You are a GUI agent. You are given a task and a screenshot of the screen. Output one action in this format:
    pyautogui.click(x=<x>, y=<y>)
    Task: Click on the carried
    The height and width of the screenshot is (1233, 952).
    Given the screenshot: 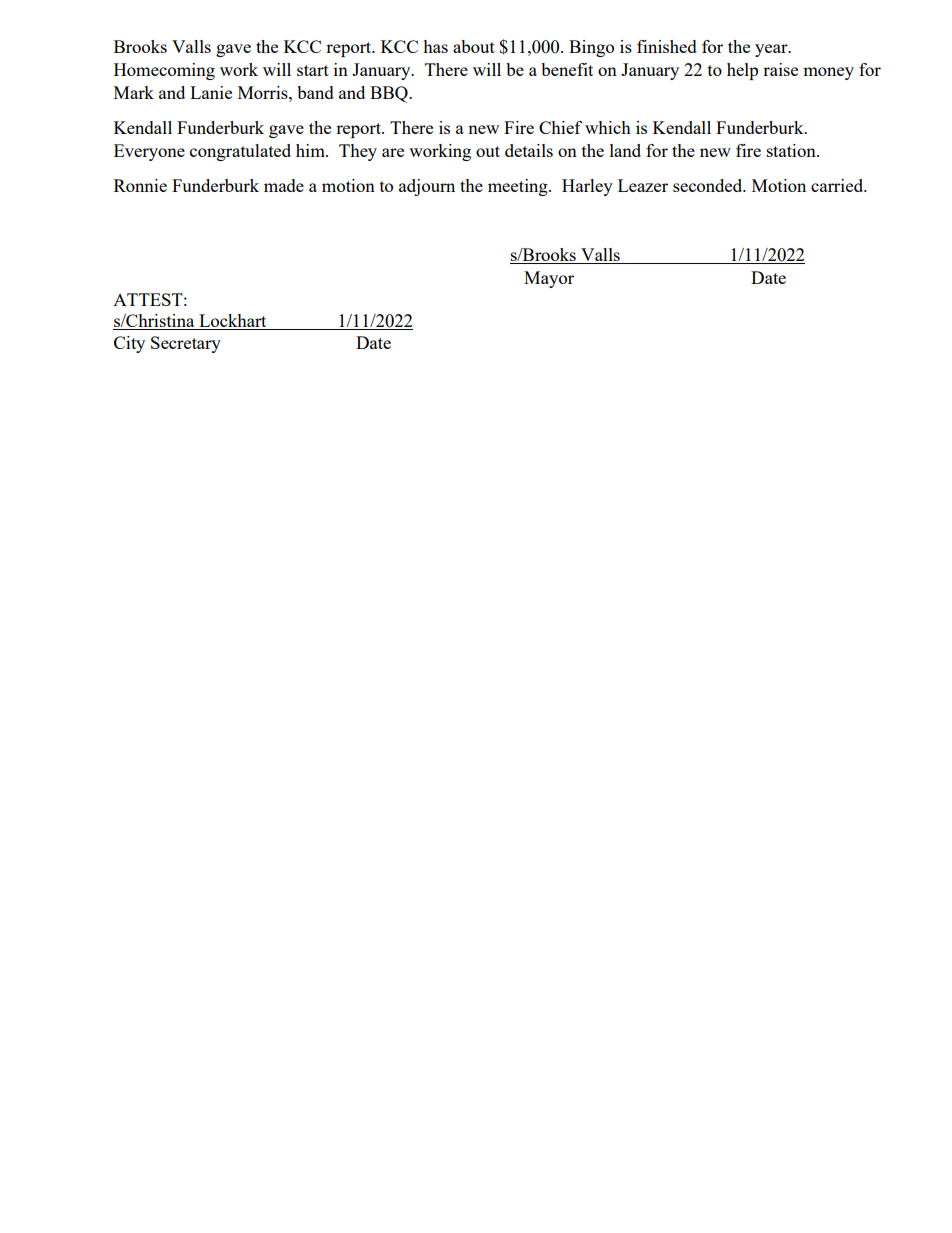 What is the action you would take?
    pyautogui.click(x=838, y=185)
